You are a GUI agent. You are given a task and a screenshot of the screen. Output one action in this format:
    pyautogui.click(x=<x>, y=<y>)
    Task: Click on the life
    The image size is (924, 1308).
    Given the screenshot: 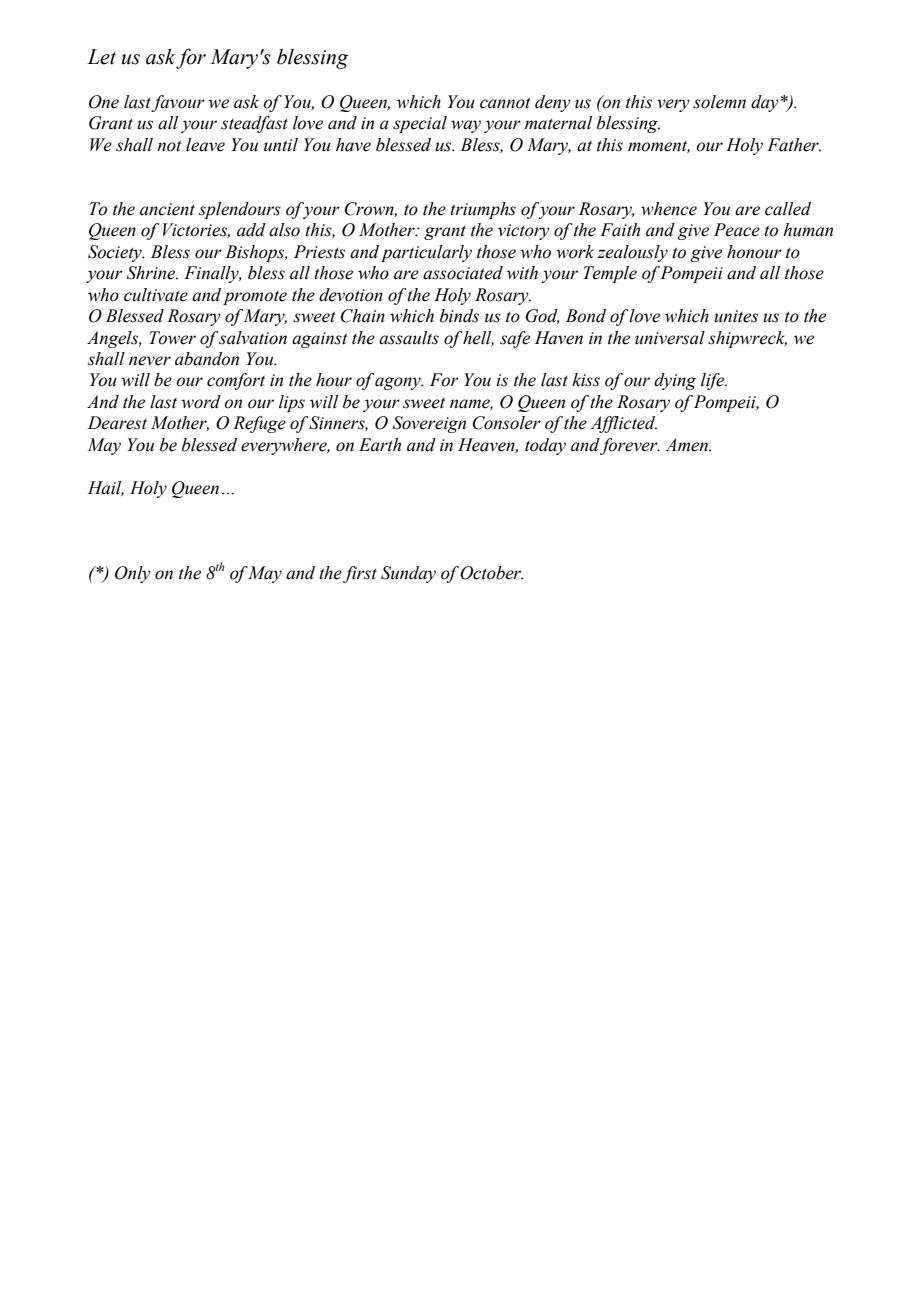 What is the action you would take?
    pyautogui.click(x=714, y=381)
